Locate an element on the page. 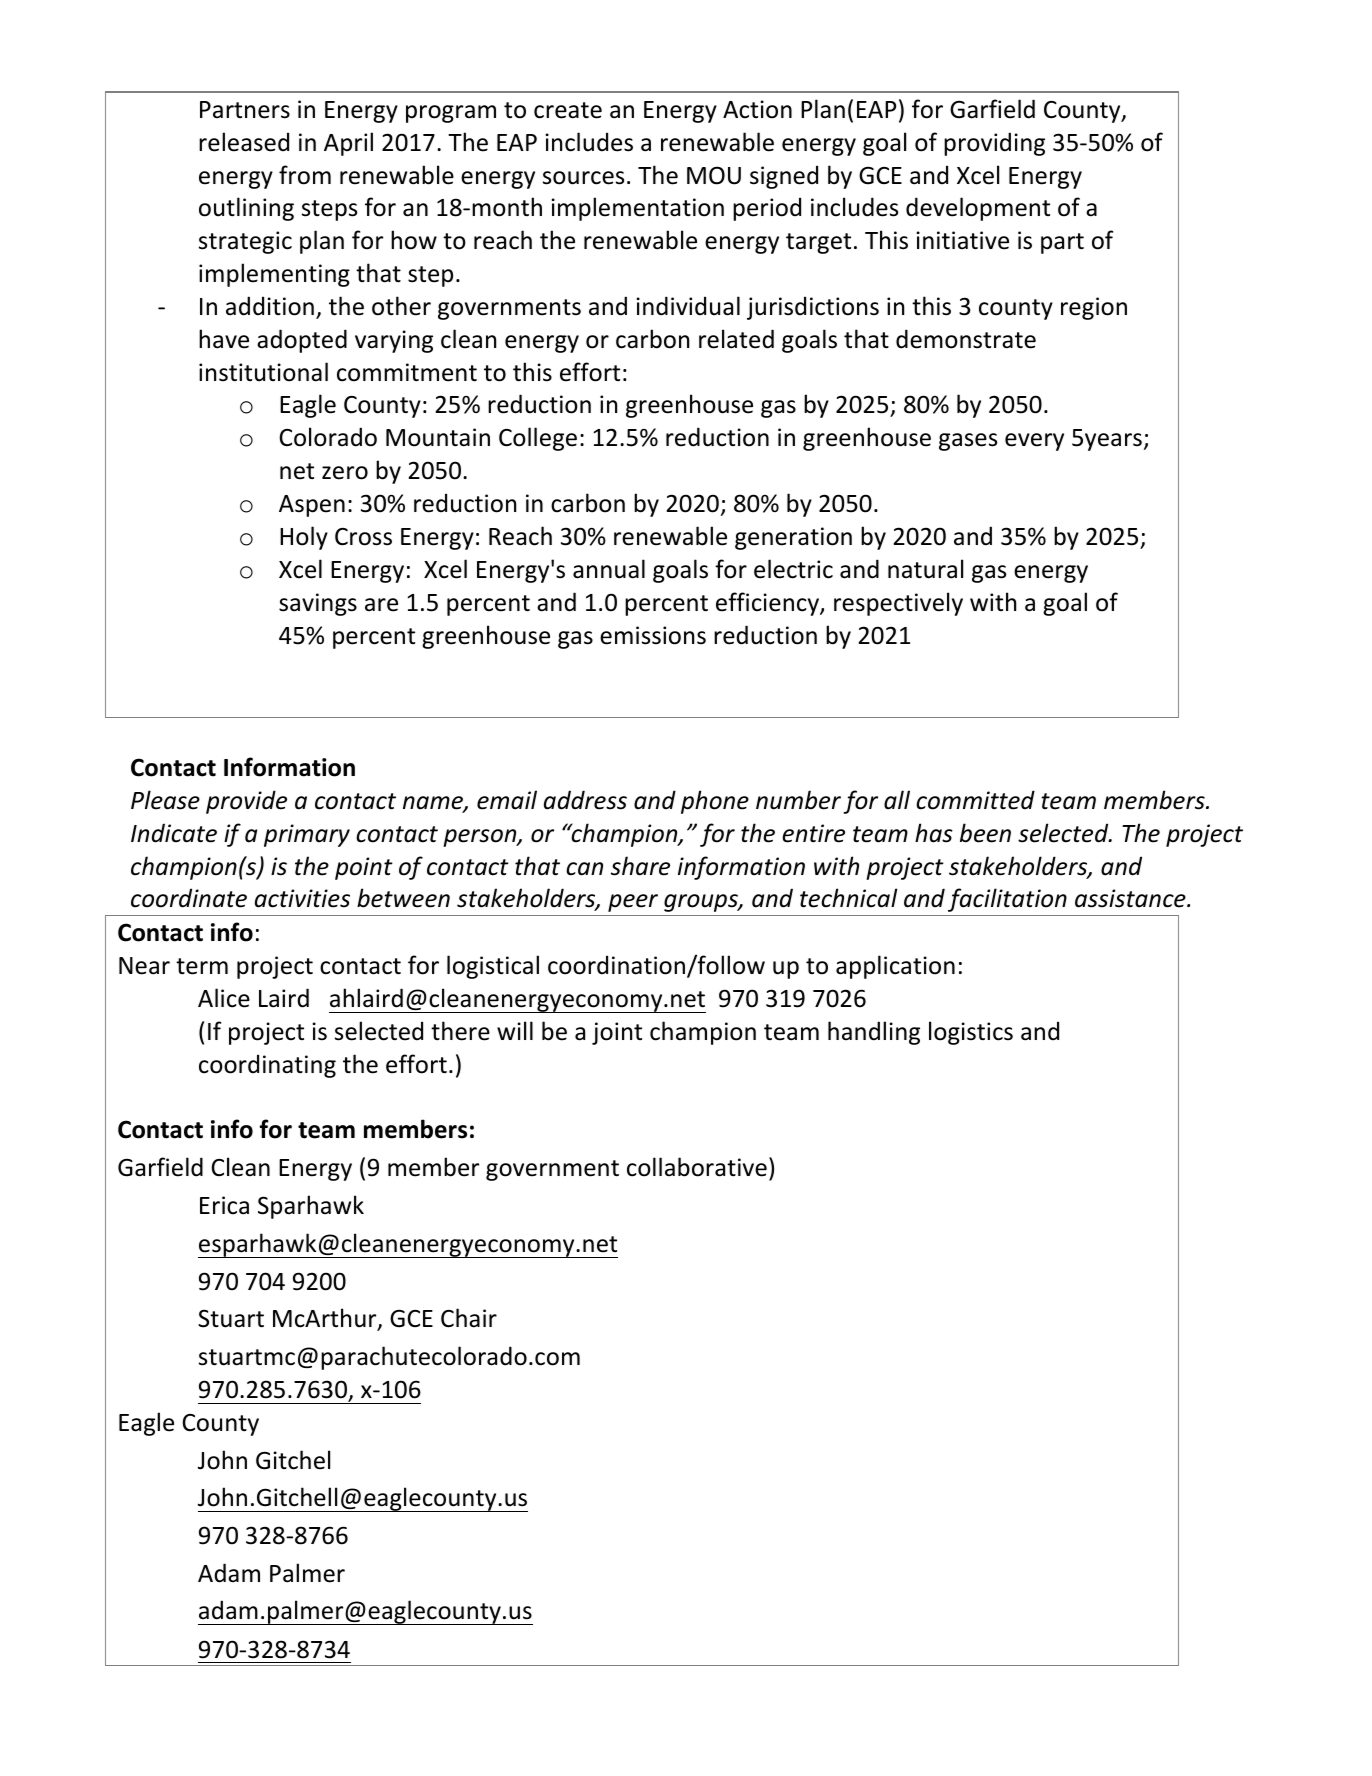 The image size is (1372, 1776). Erica is located at coordinates (224, 1205).
